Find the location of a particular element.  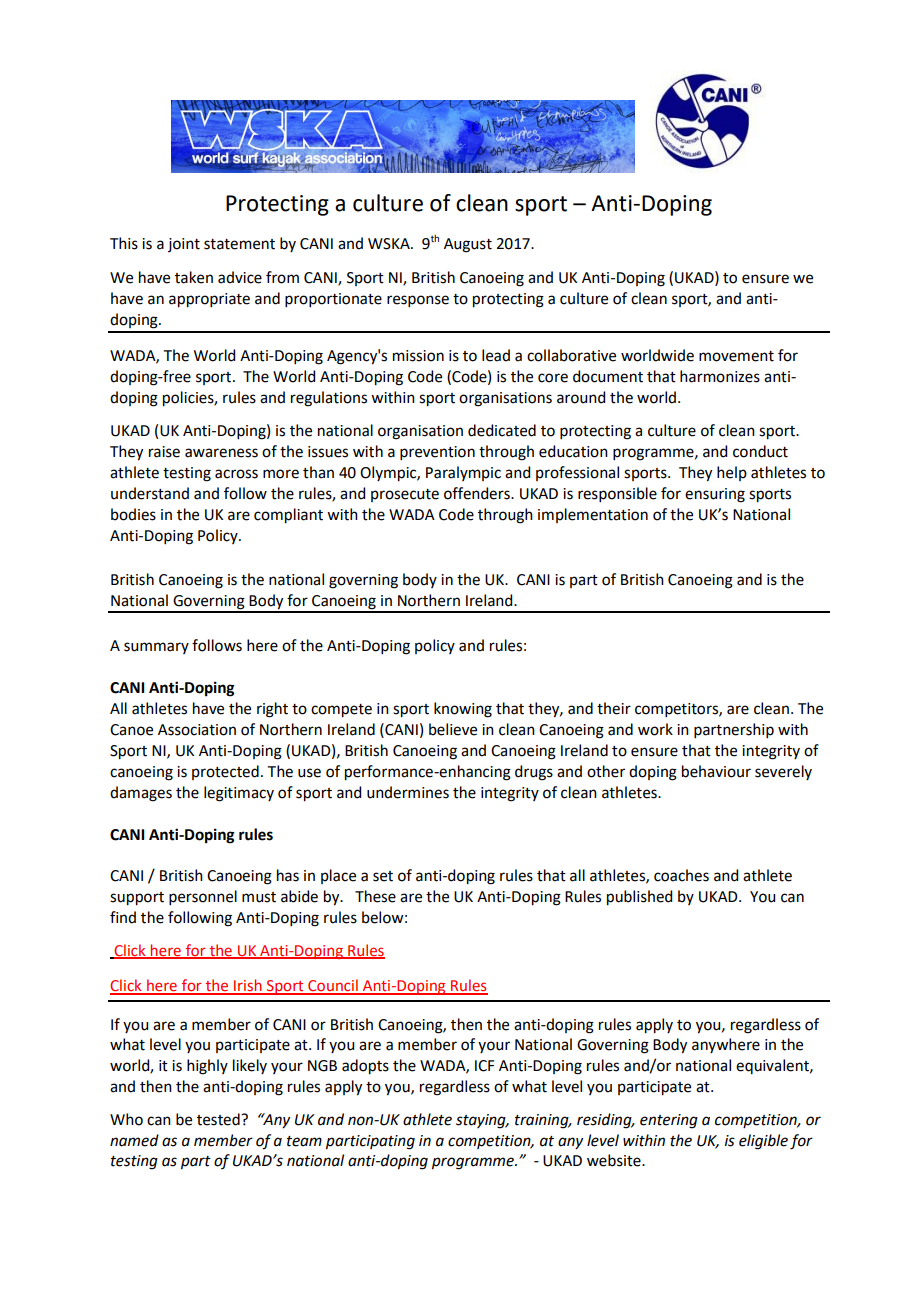

across is located at coordinates (236, 474).
